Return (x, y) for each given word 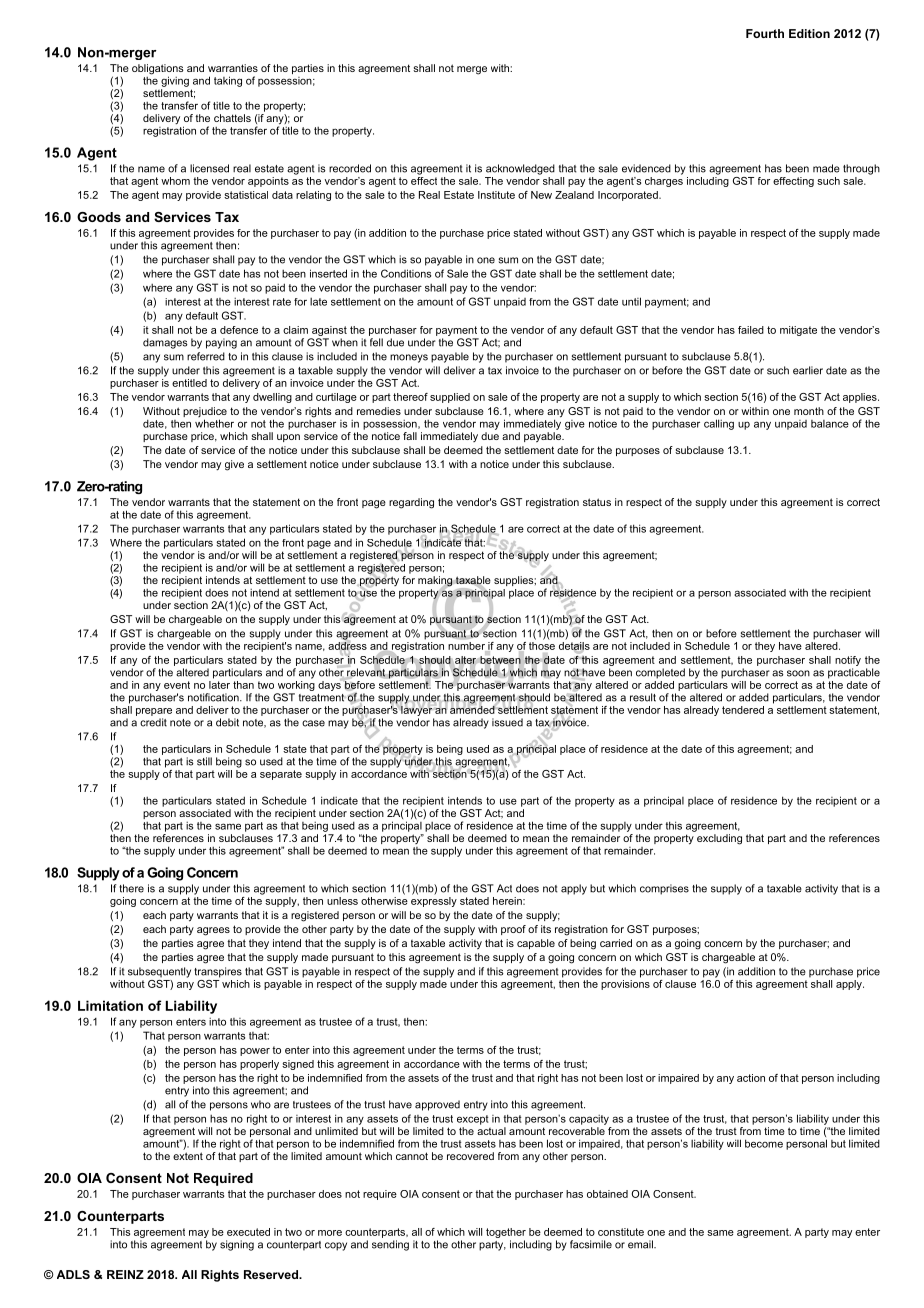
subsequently (159, 972)
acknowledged (520, 169)
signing (237, 1245)
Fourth (765, 33)
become (764, 1143)
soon (798, 673)
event (177, 685)
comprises (664, 889)
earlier (808, 370)
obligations (158, 70)
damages (165, 343)
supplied (450, 398)
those (542, 644)
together (506, 1233)
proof (513, 930)
